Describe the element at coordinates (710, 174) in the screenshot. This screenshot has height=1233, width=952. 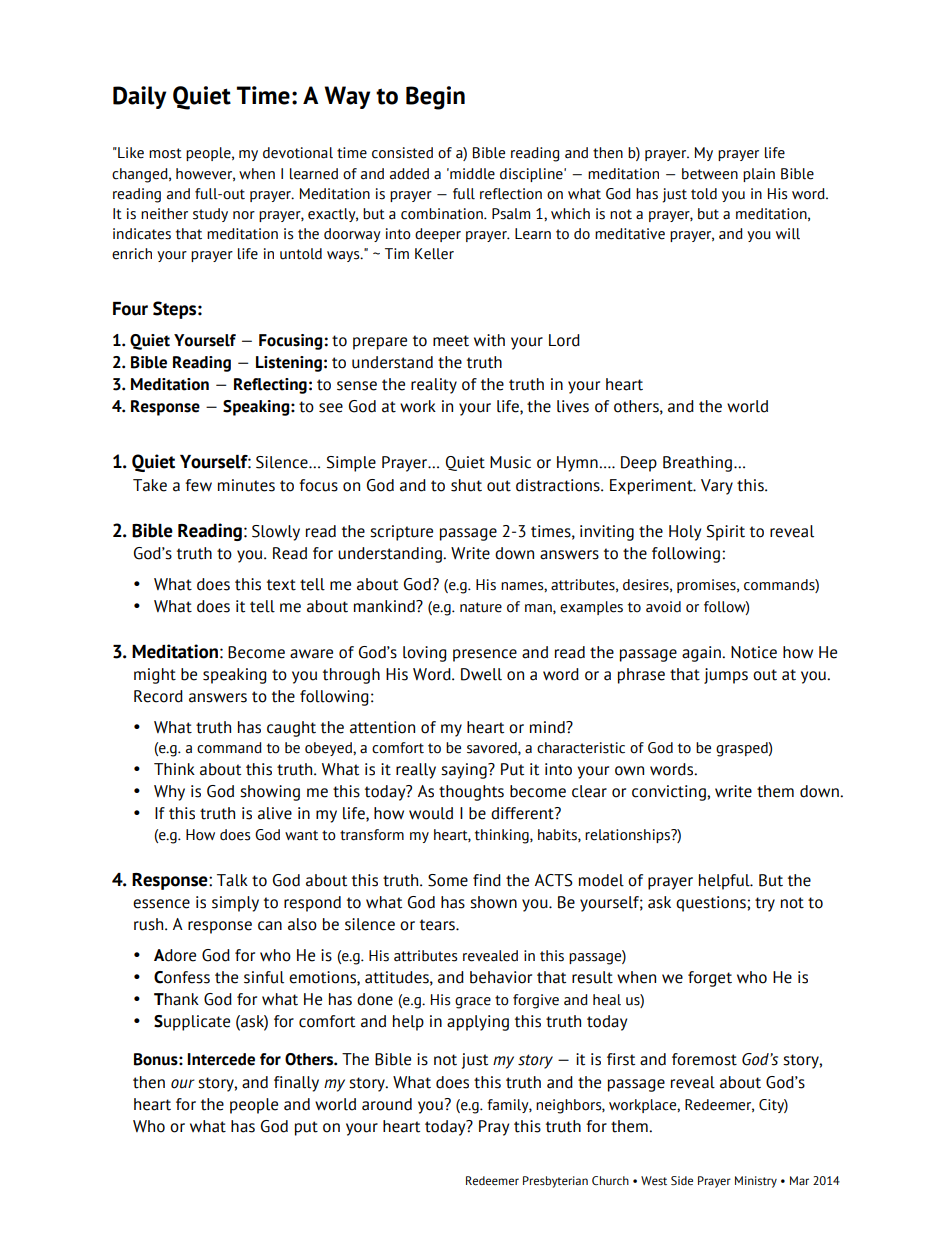
I see `between` at that location.
